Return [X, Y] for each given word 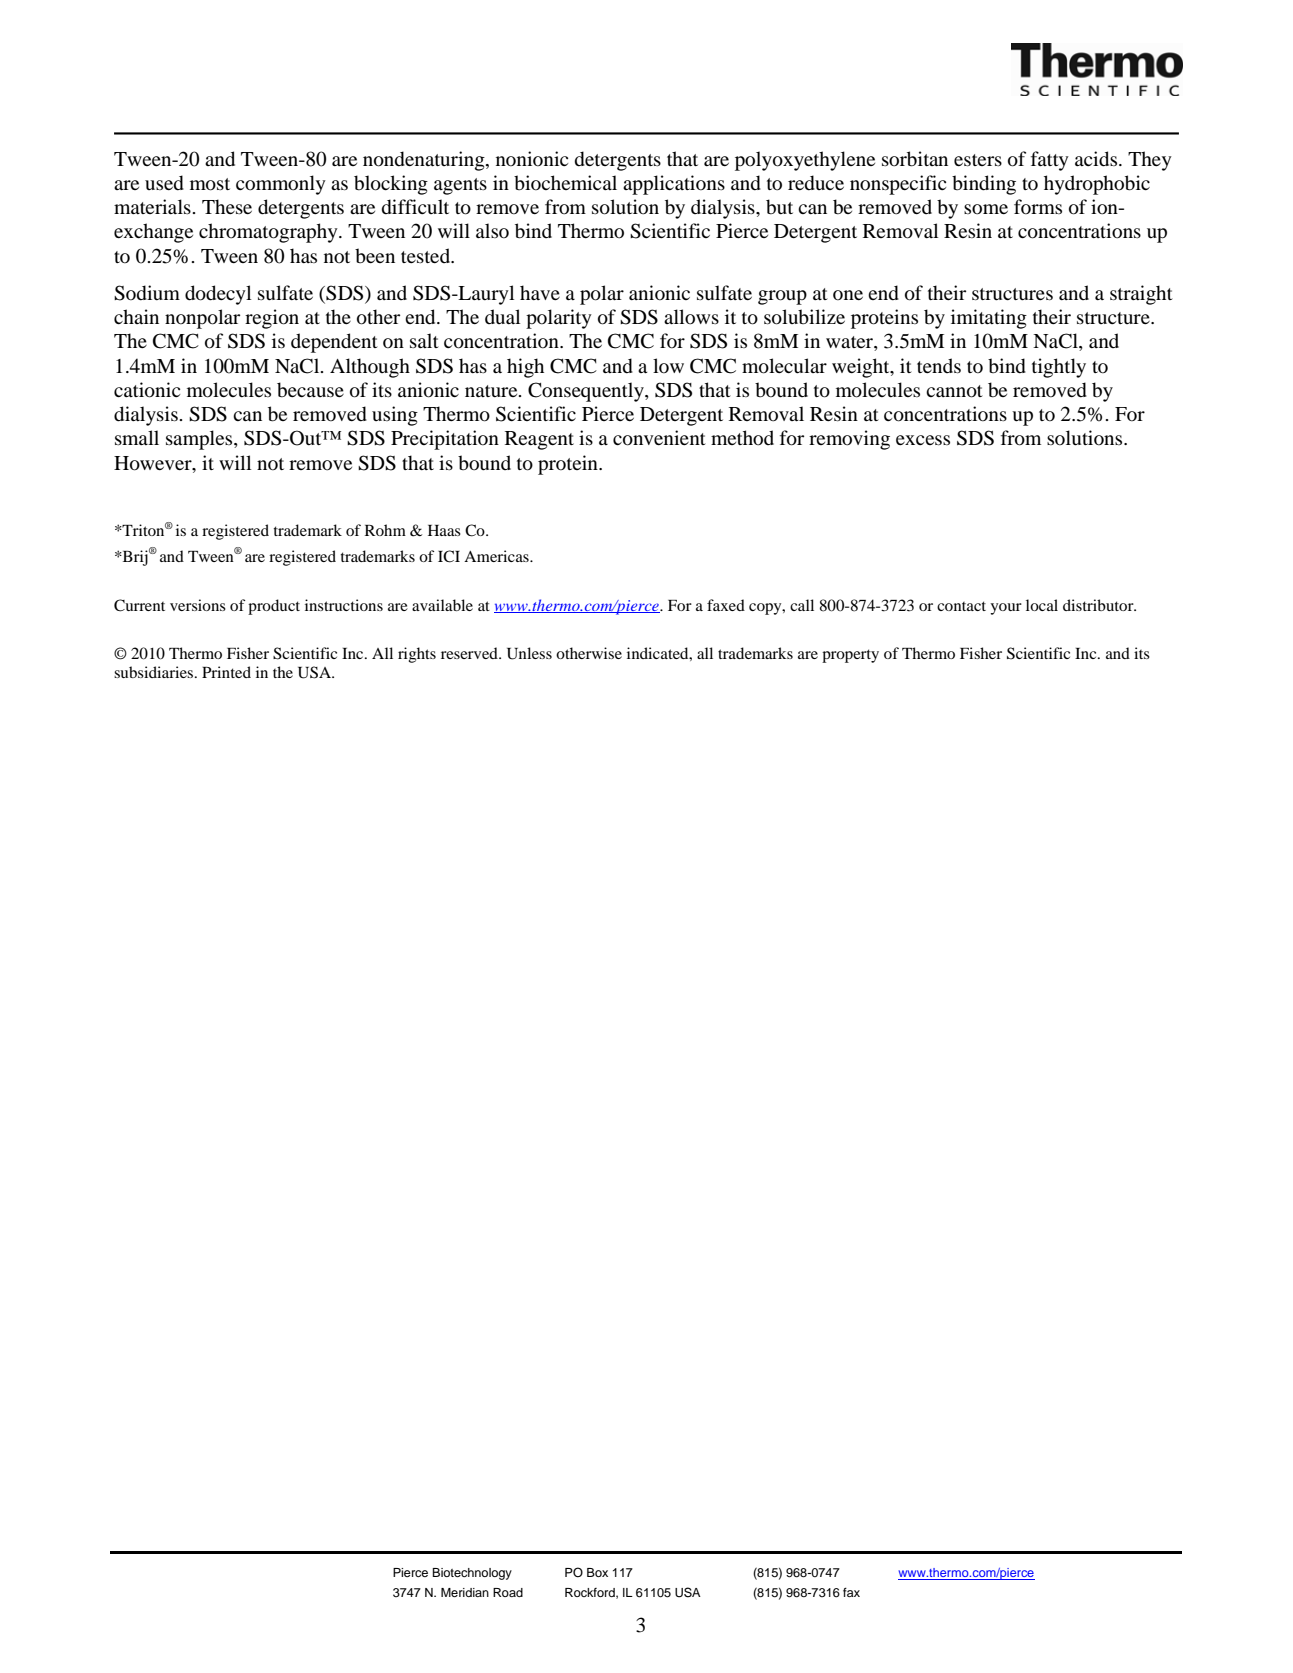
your [1006, 609]
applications [674, 185]
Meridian [465, 1592]
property [850, 656]
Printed [226, 672]
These [227, 206]
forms [1038, 207]
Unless [529, 653]
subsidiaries [155, 672]
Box [597, 1572]
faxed [726, 605]
